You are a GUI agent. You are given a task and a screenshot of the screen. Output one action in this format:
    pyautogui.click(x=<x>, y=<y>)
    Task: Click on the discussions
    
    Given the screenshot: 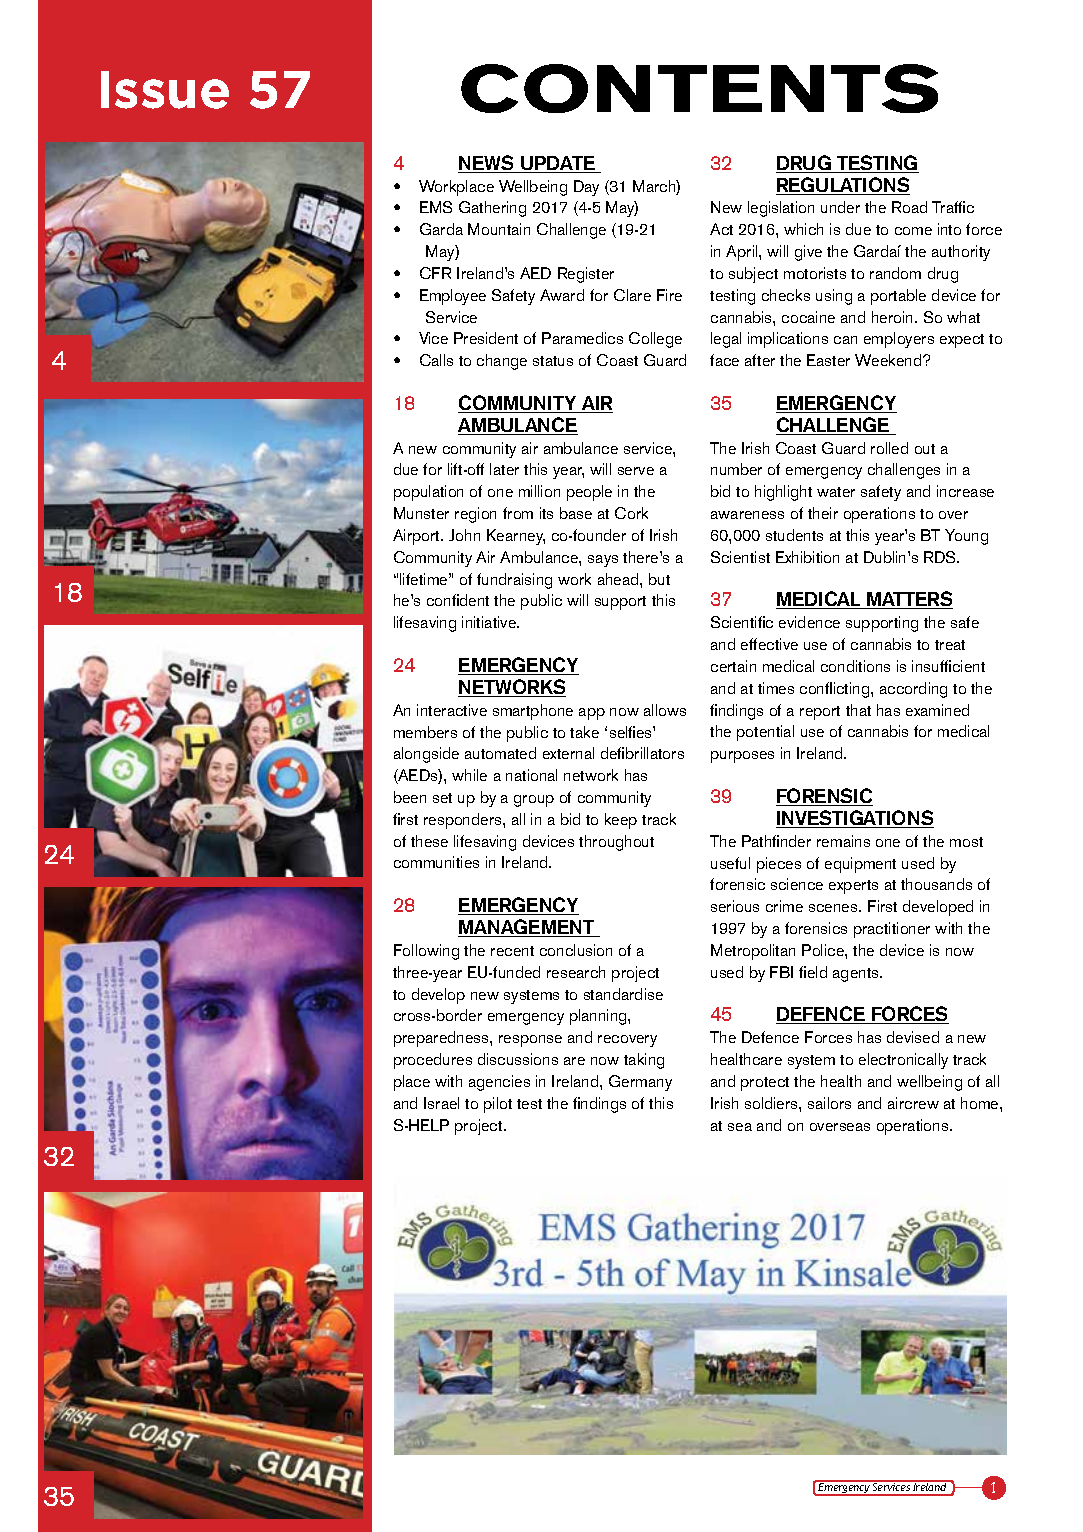 What is the action you would take?
    pyautogui.click(x=518, y=1059)
